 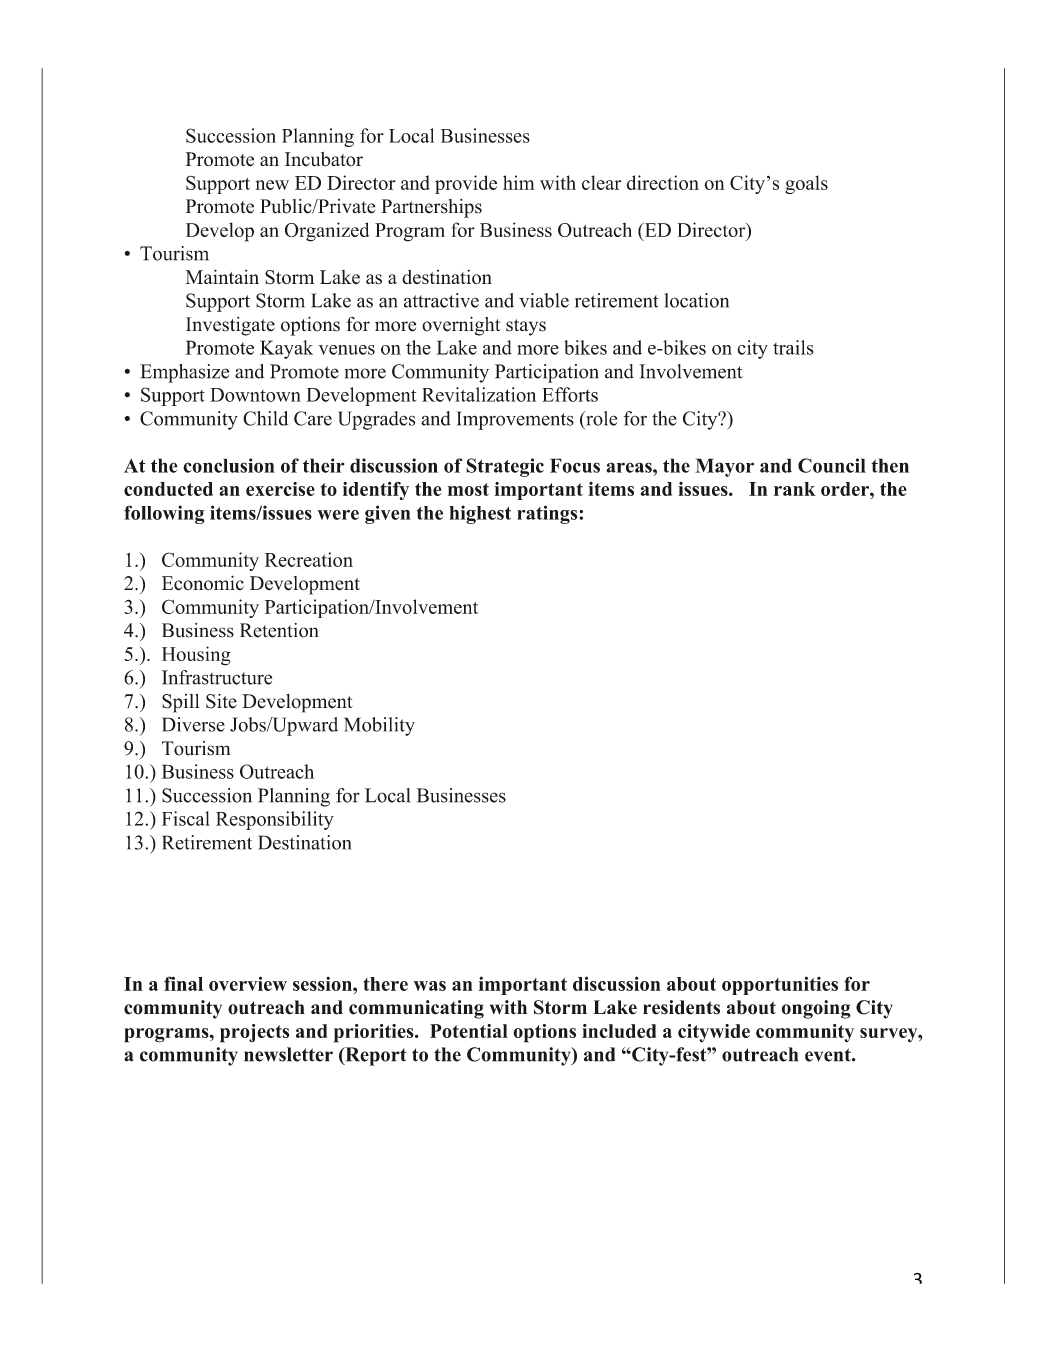 What do you see at coordinates (519, 182) in the document?
I see `him` at bounding box center [519, 182].
